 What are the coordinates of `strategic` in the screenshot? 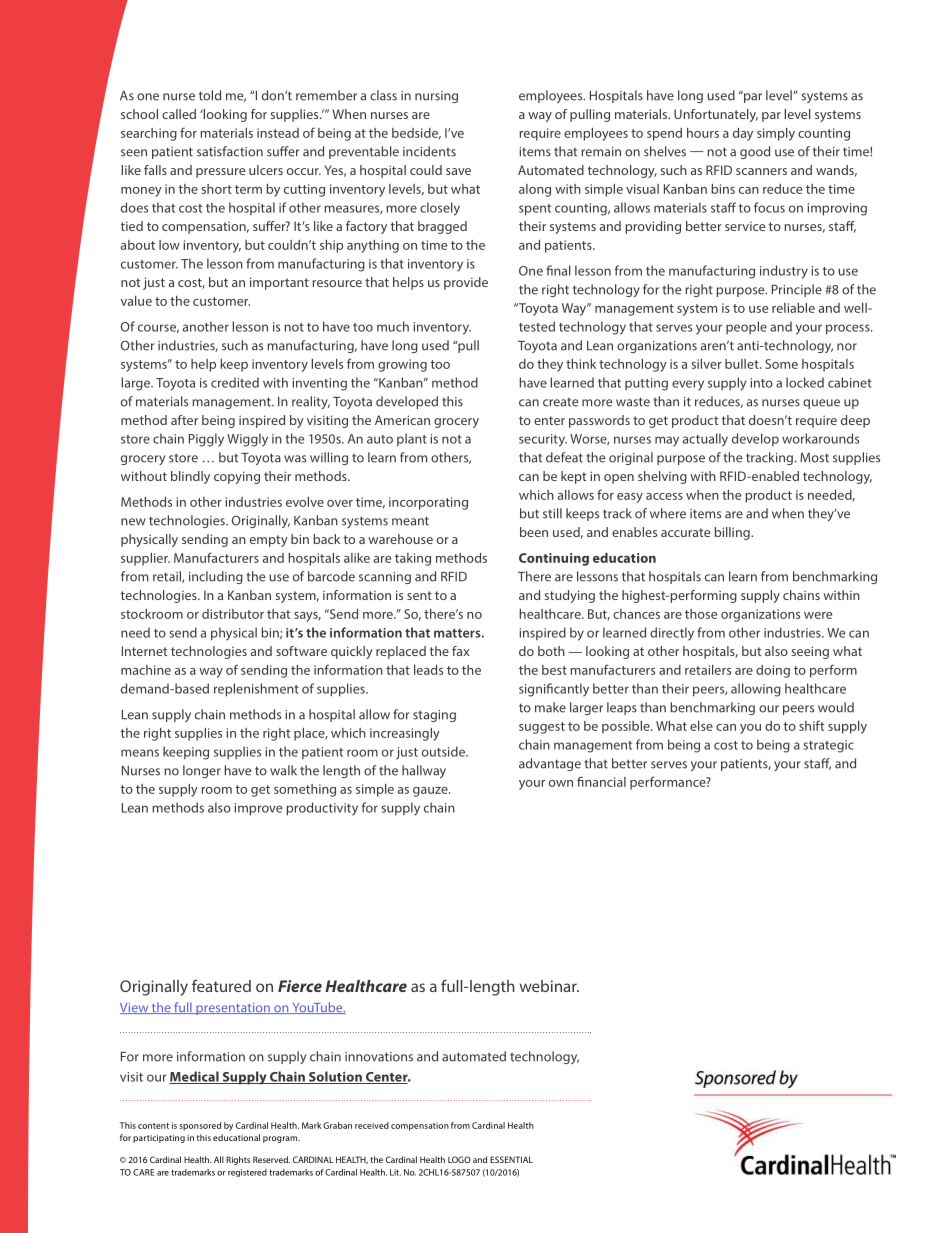 It's located at (829, 746).
